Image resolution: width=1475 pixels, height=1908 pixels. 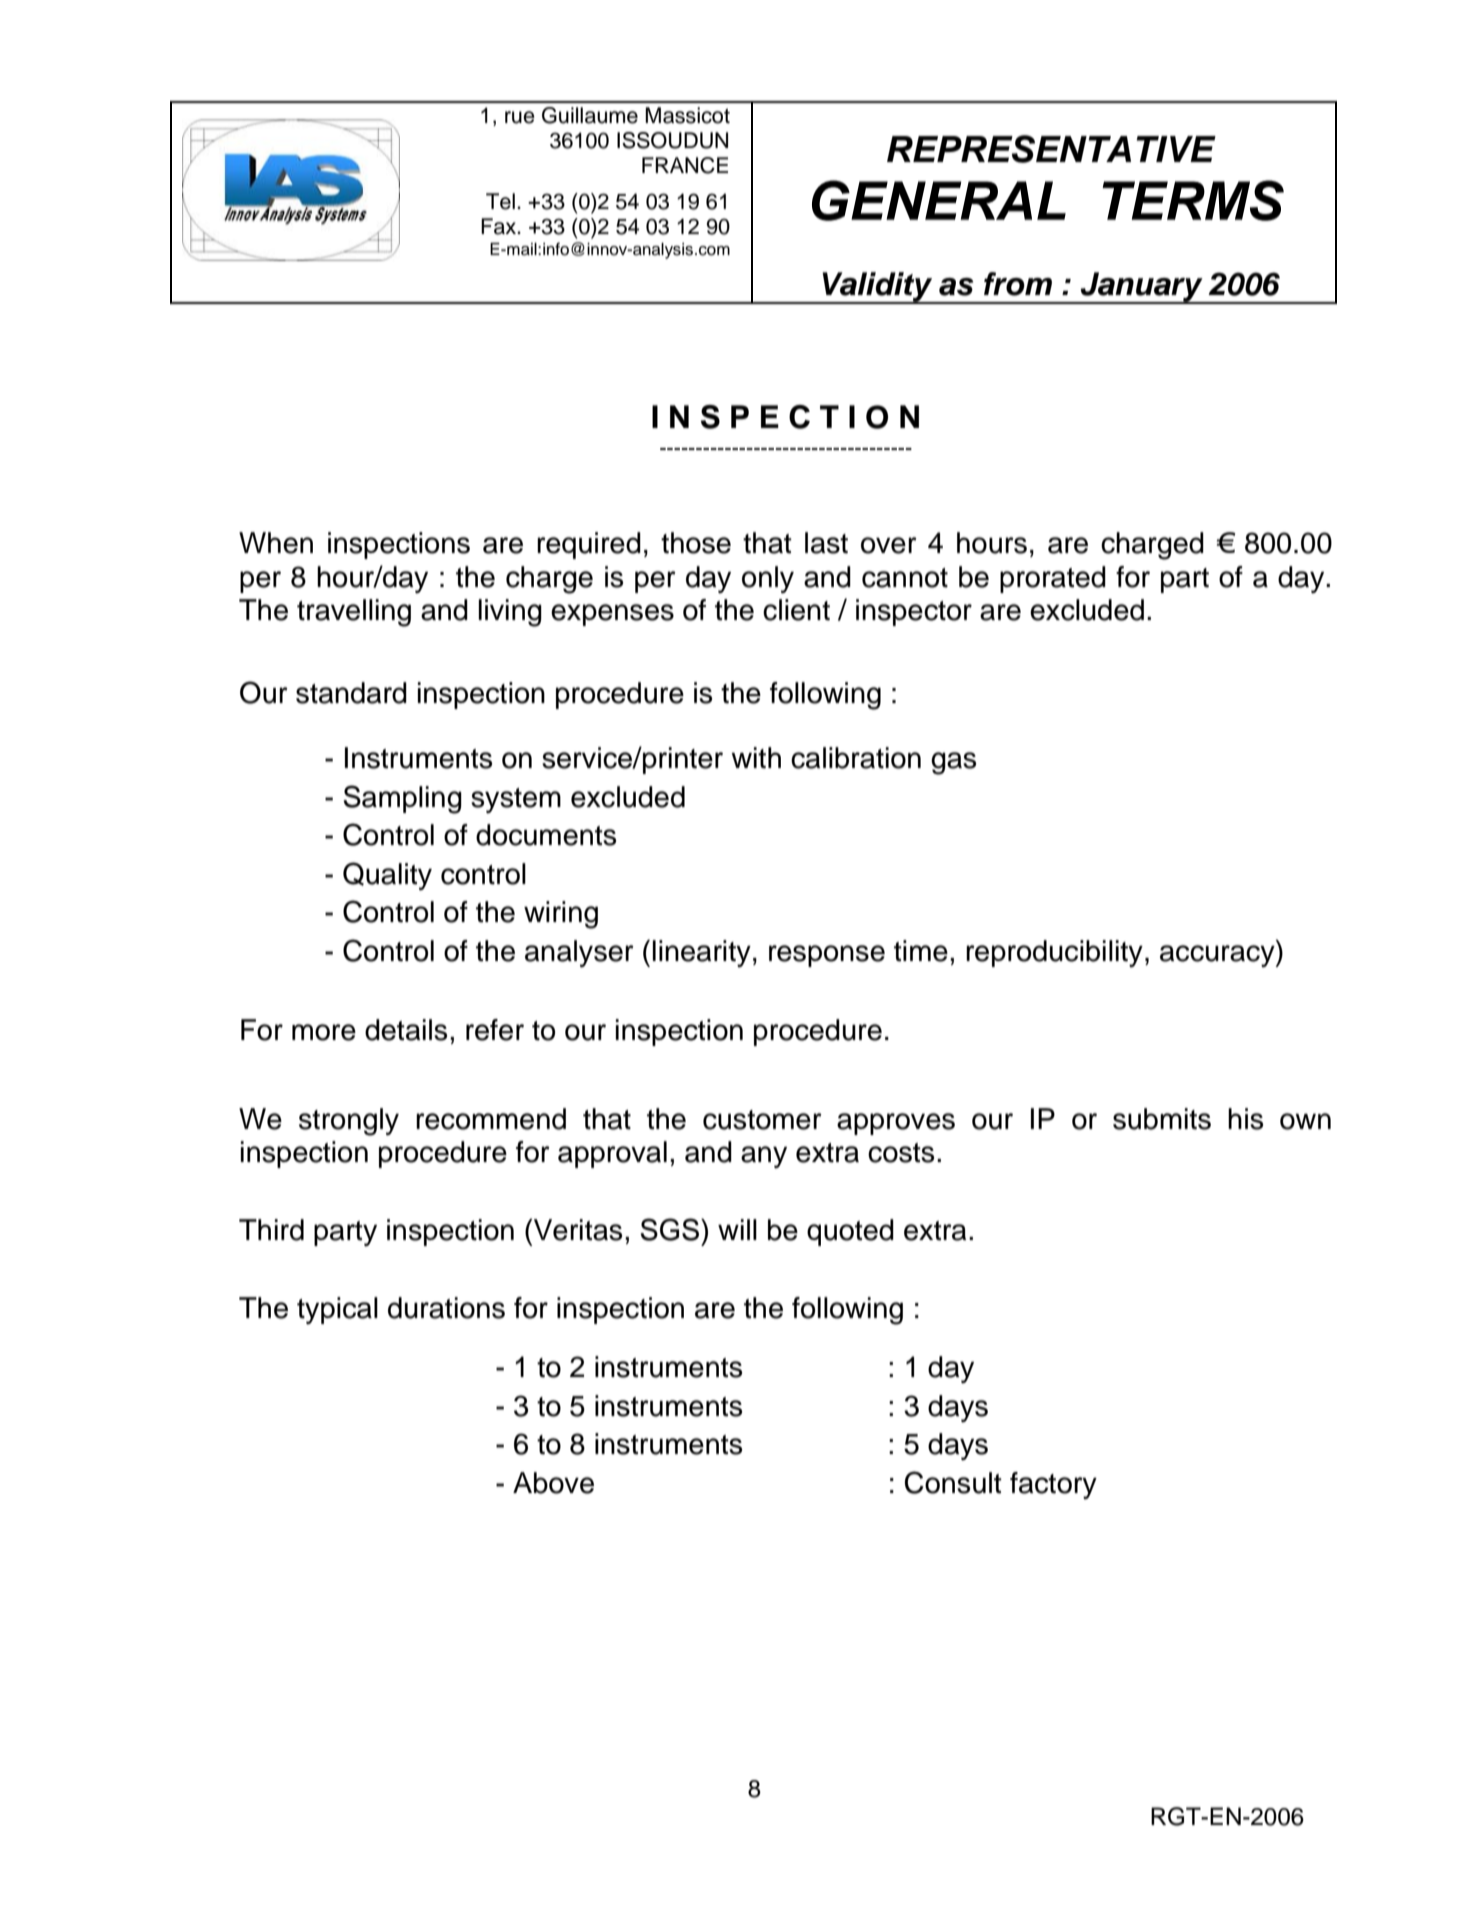 What do you see at coordinates (953, 1482) in the image?
I see `Consult` at bounding box center [953, 1482].
